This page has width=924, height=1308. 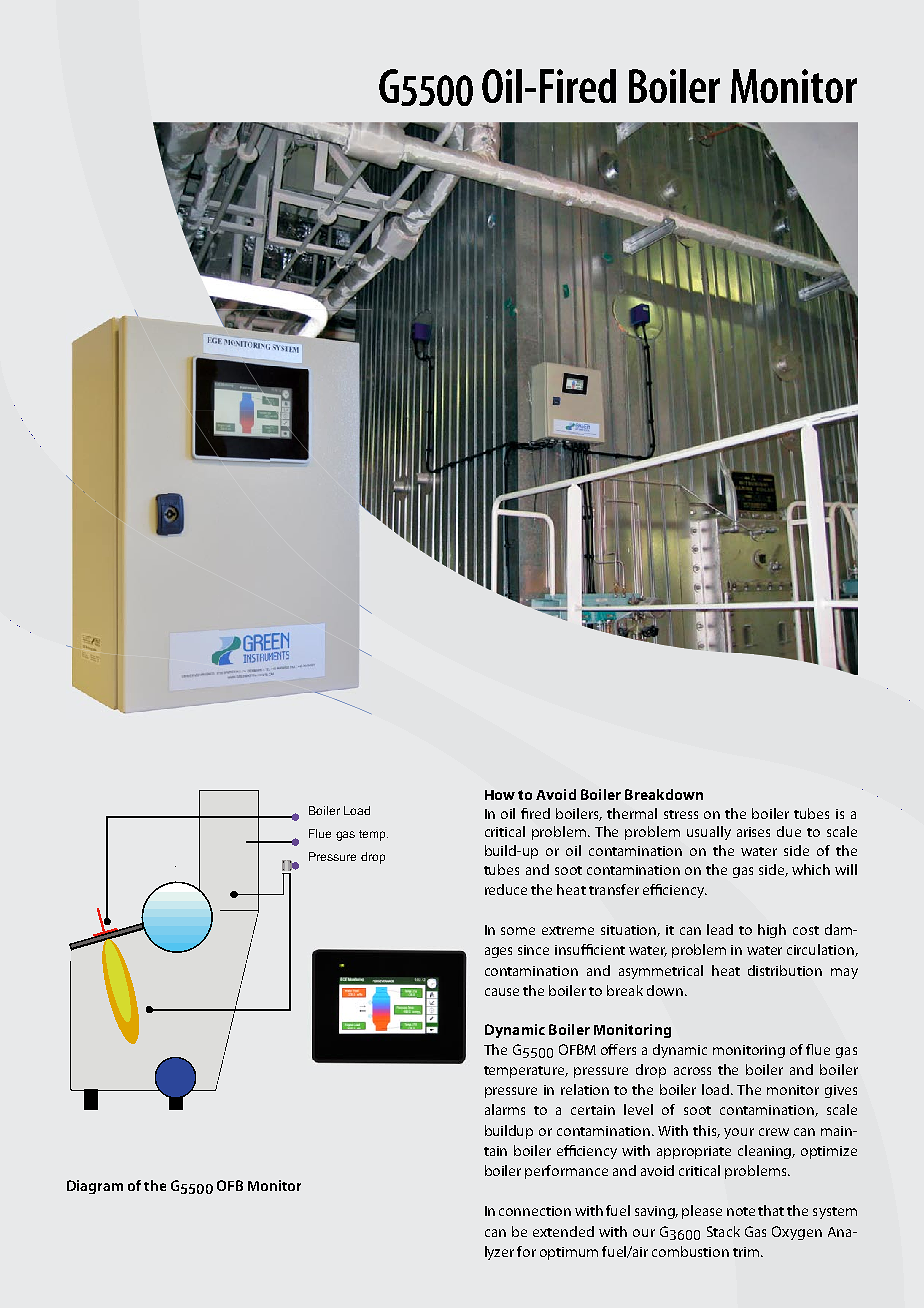 I want to click on reduce, so click(x=506, y=889).
